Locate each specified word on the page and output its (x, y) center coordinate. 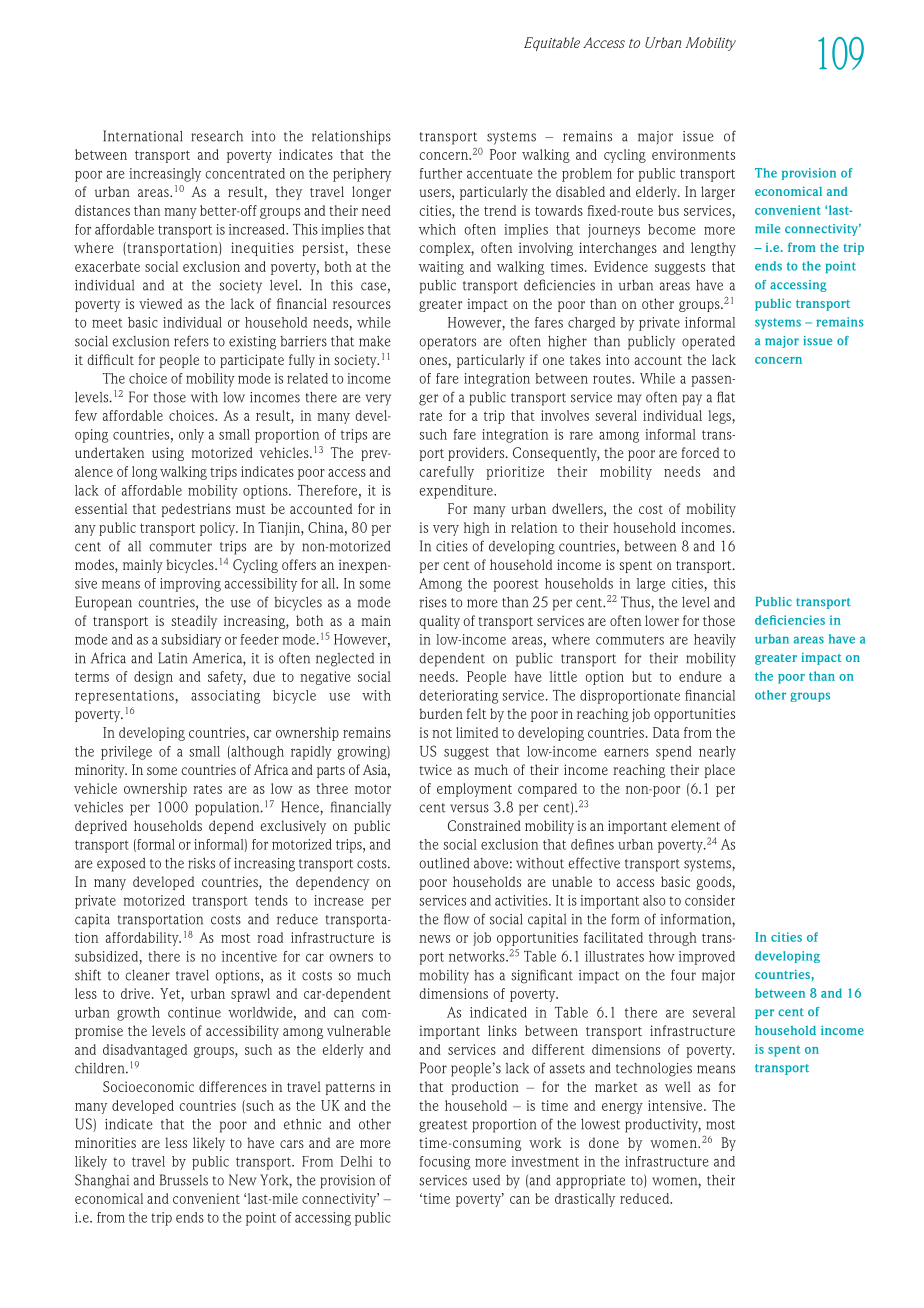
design (153, 678)
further (441, 173)
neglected (345, 660)
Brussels (184, 1180)
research (217, 136)
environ (675, 154)
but (642, 676)
